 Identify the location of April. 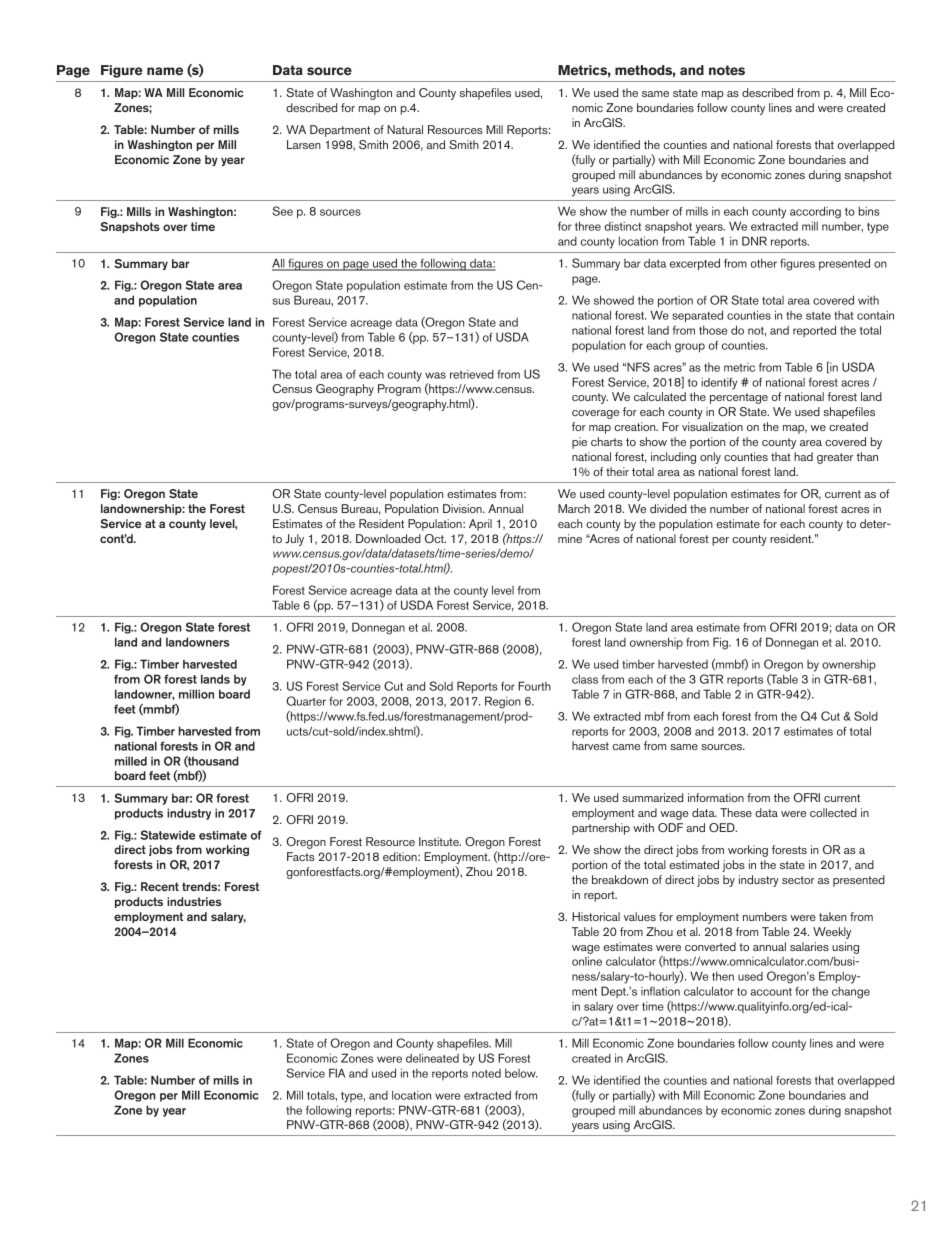
(480, 525).
